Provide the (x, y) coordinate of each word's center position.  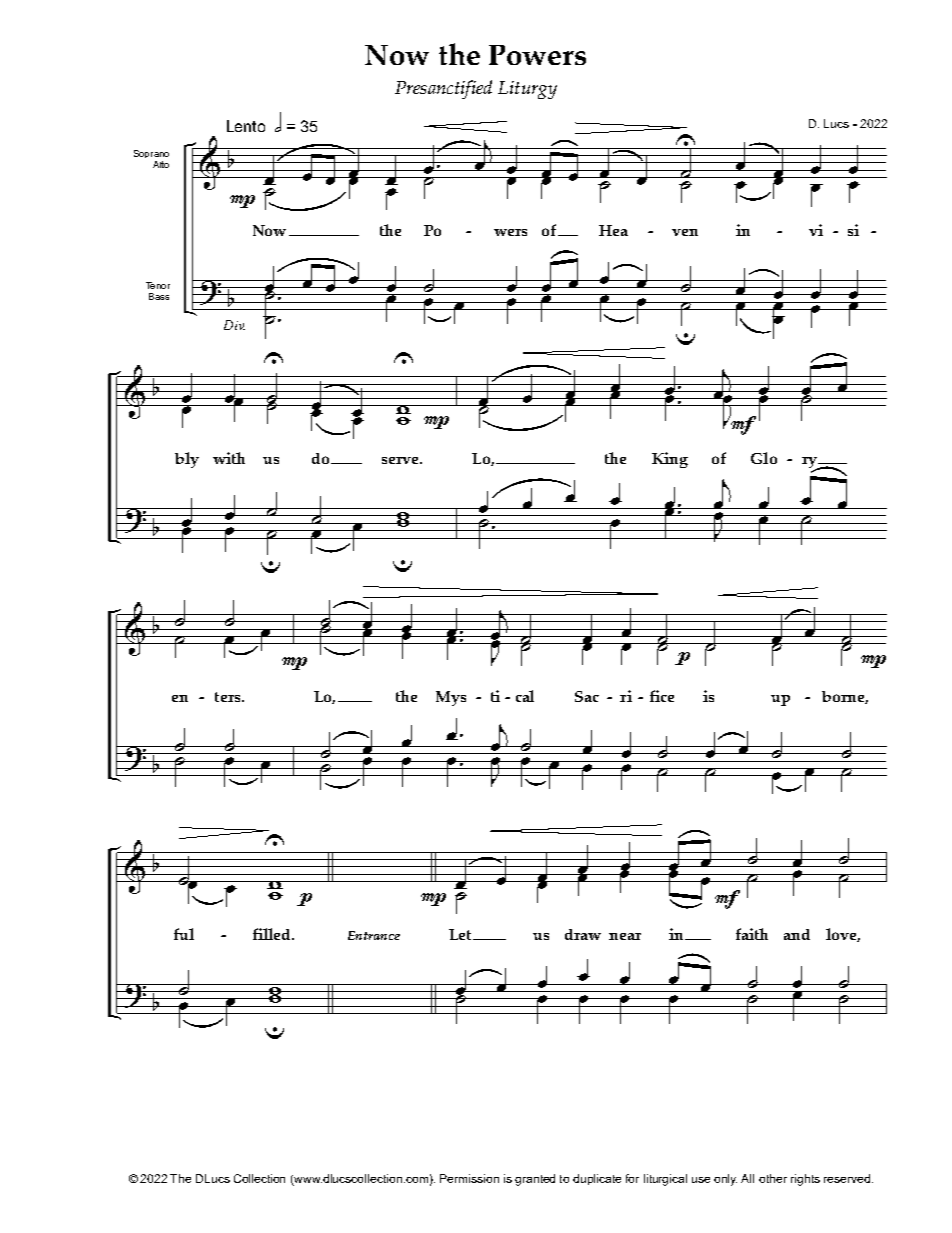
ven (685, 232)
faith (752, 934)
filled (273, 934)
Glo (764, 458)
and (797, 934)
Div (234, 325)
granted (535, 1180)
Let (462, 934)
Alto (161, 164)
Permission (469, 1178)
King (670, 460)
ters (229, 697)
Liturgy (527, 90)
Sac (587, 696)
